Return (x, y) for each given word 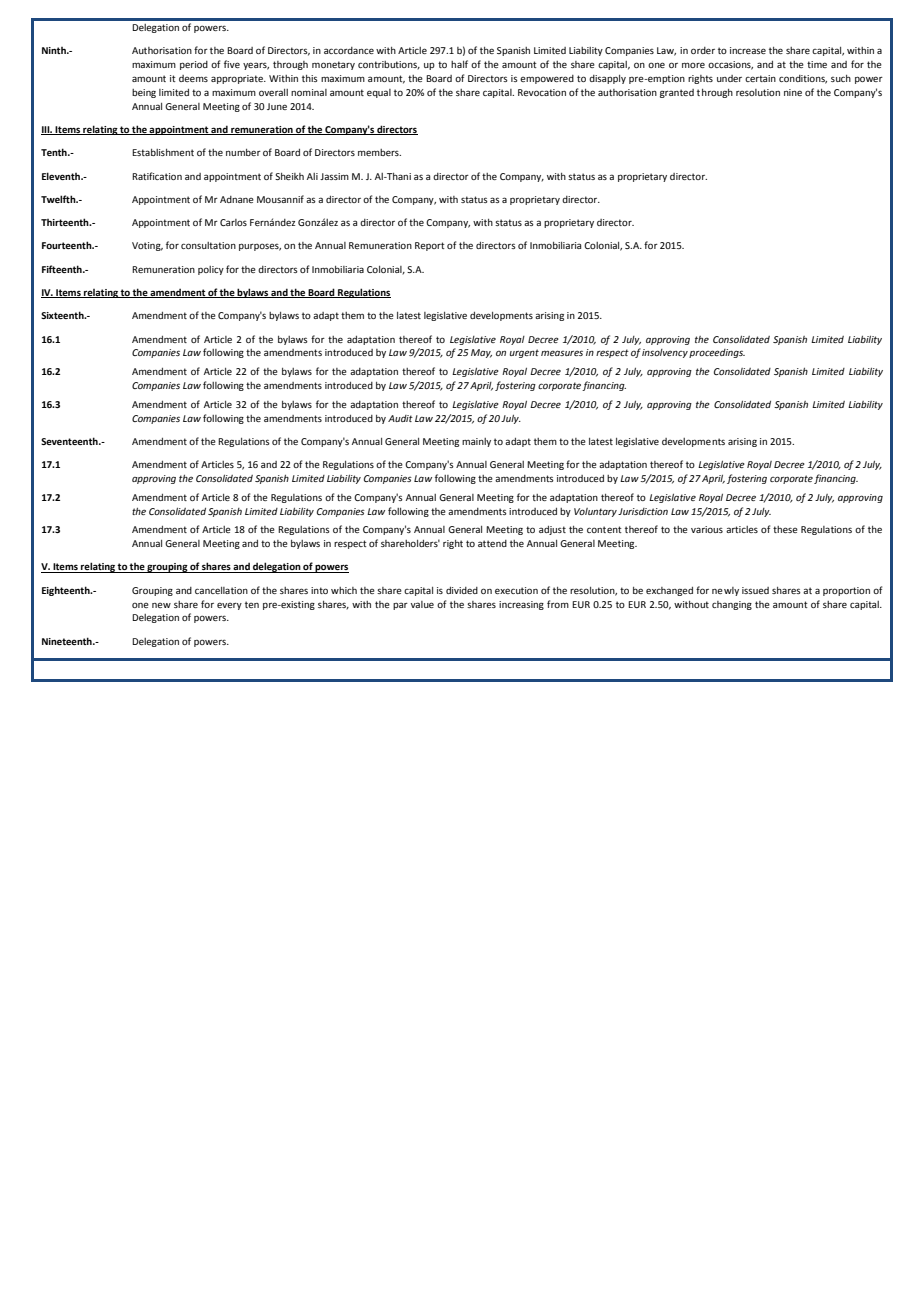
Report (430, 246)
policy (211, 270)
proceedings (717, 353)
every (229, 606)
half (459, 64)
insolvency (665, 353)
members (379, 152)
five (232, 64)
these (785, 529)
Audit (400, 418)
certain (760, 78)
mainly (476, 442)
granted (677, 93)
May (481, 353)
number (243, 152)
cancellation (221, 590)
